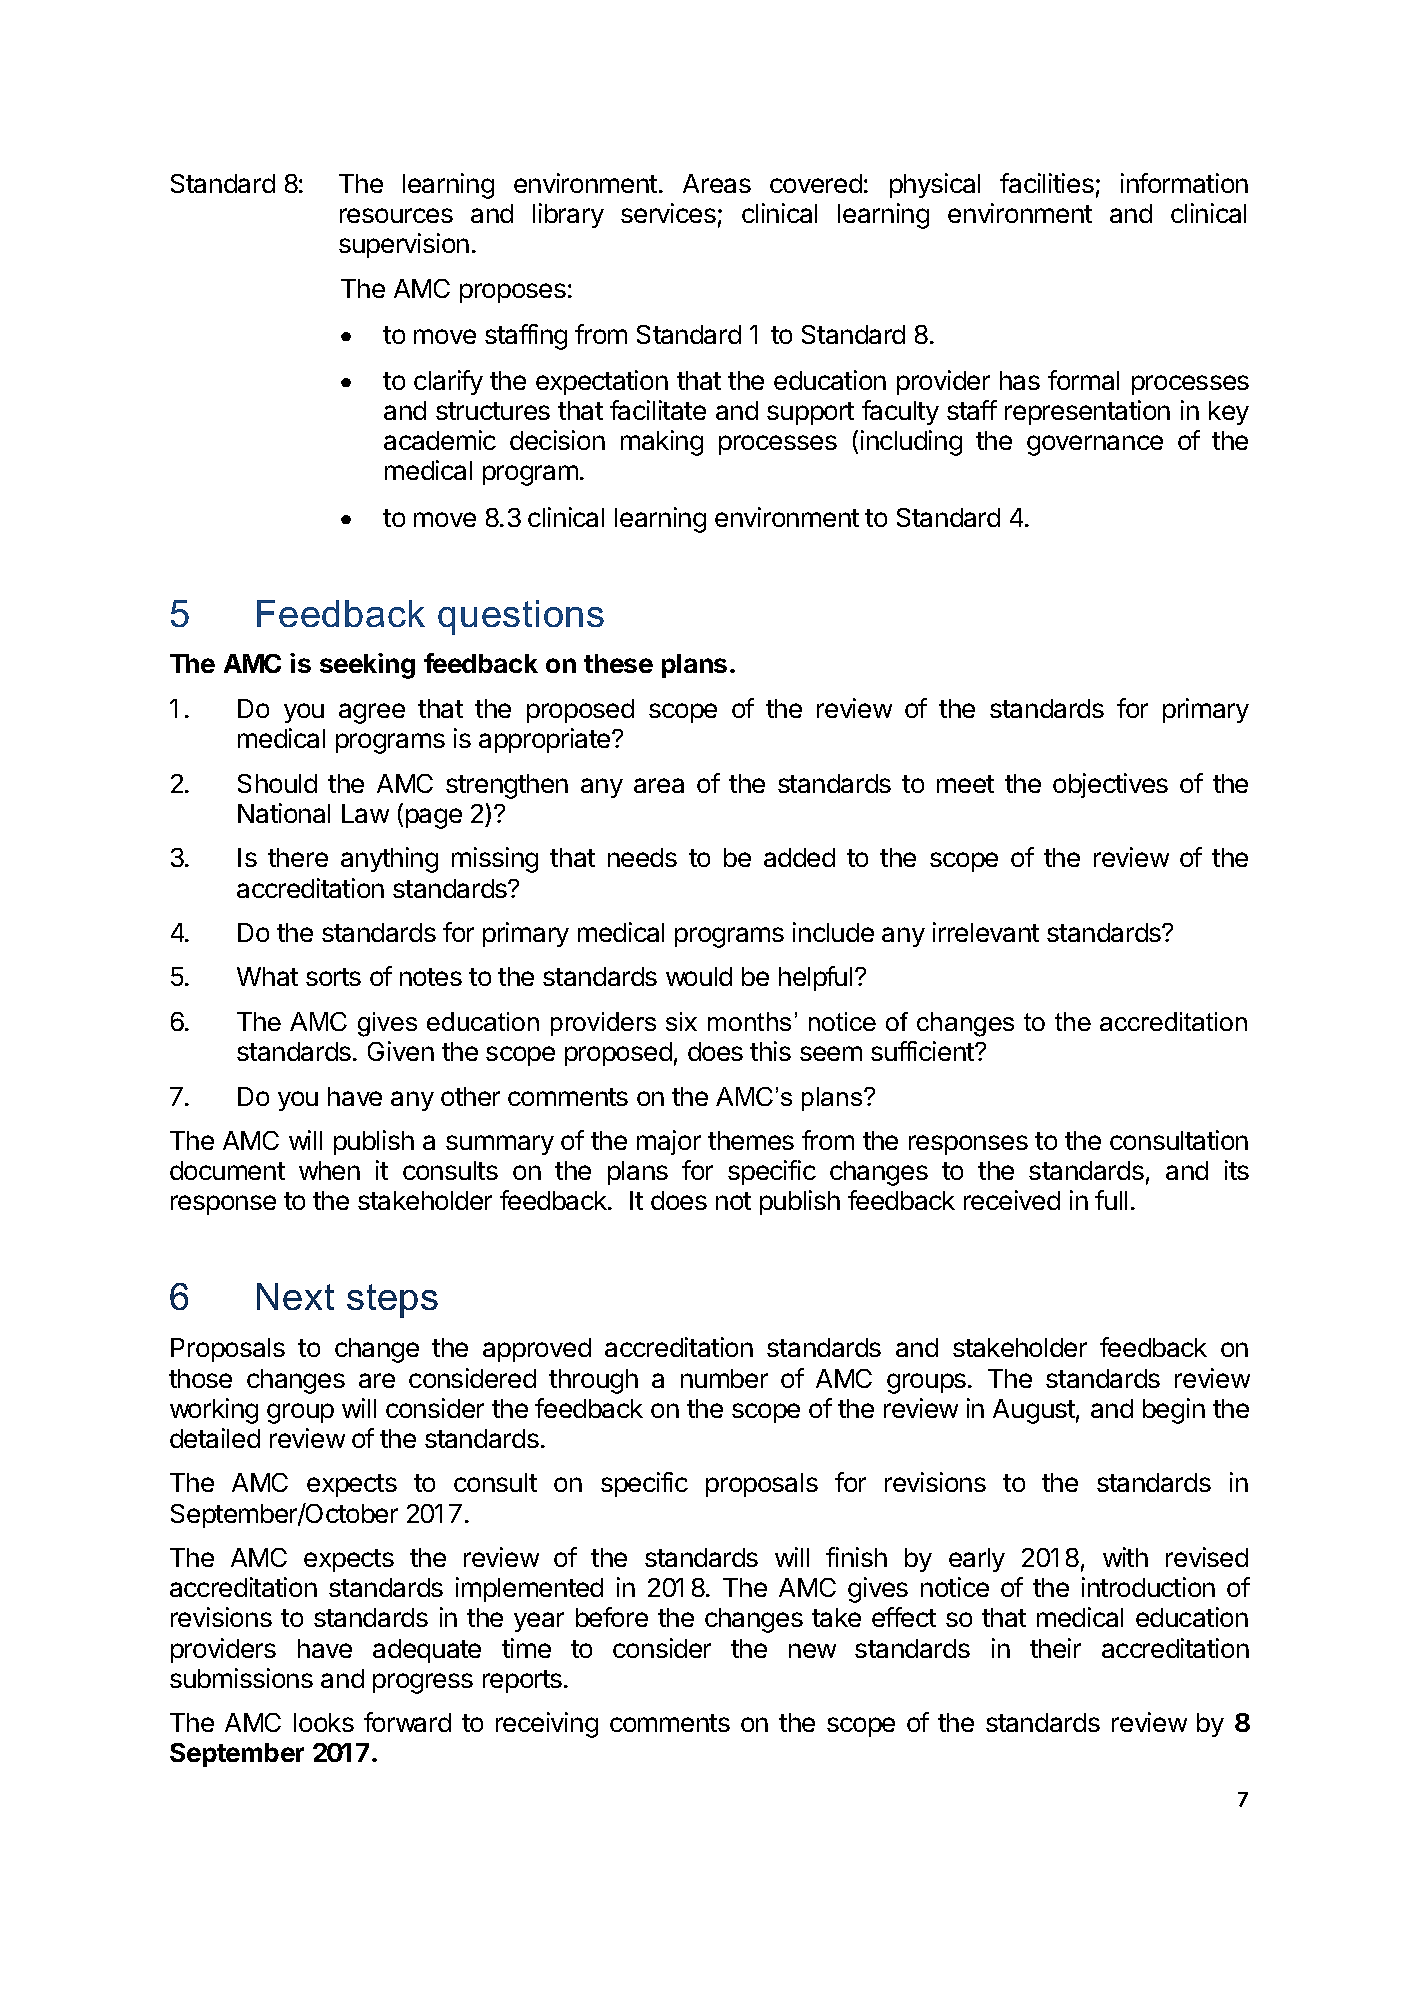 The image size is (1418, 2007). Describe the element at coordinates (333, 977) in the document. I see `sorts` at that location.
